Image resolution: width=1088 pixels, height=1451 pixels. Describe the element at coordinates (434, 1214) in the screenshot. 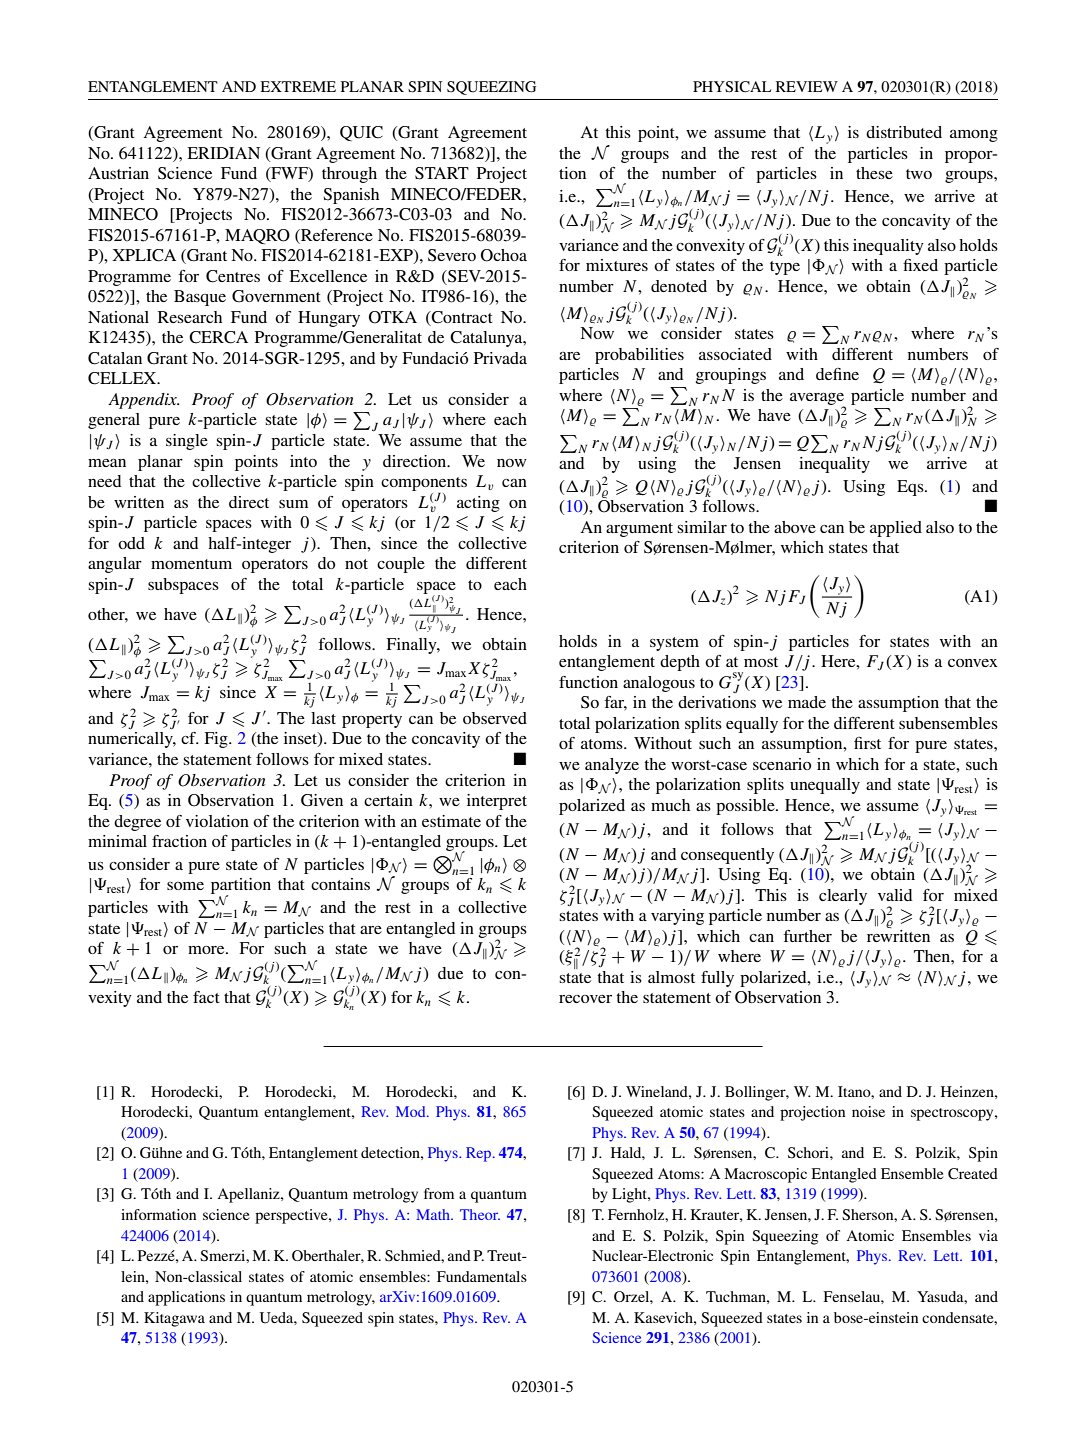

I see `Math` at that location.
